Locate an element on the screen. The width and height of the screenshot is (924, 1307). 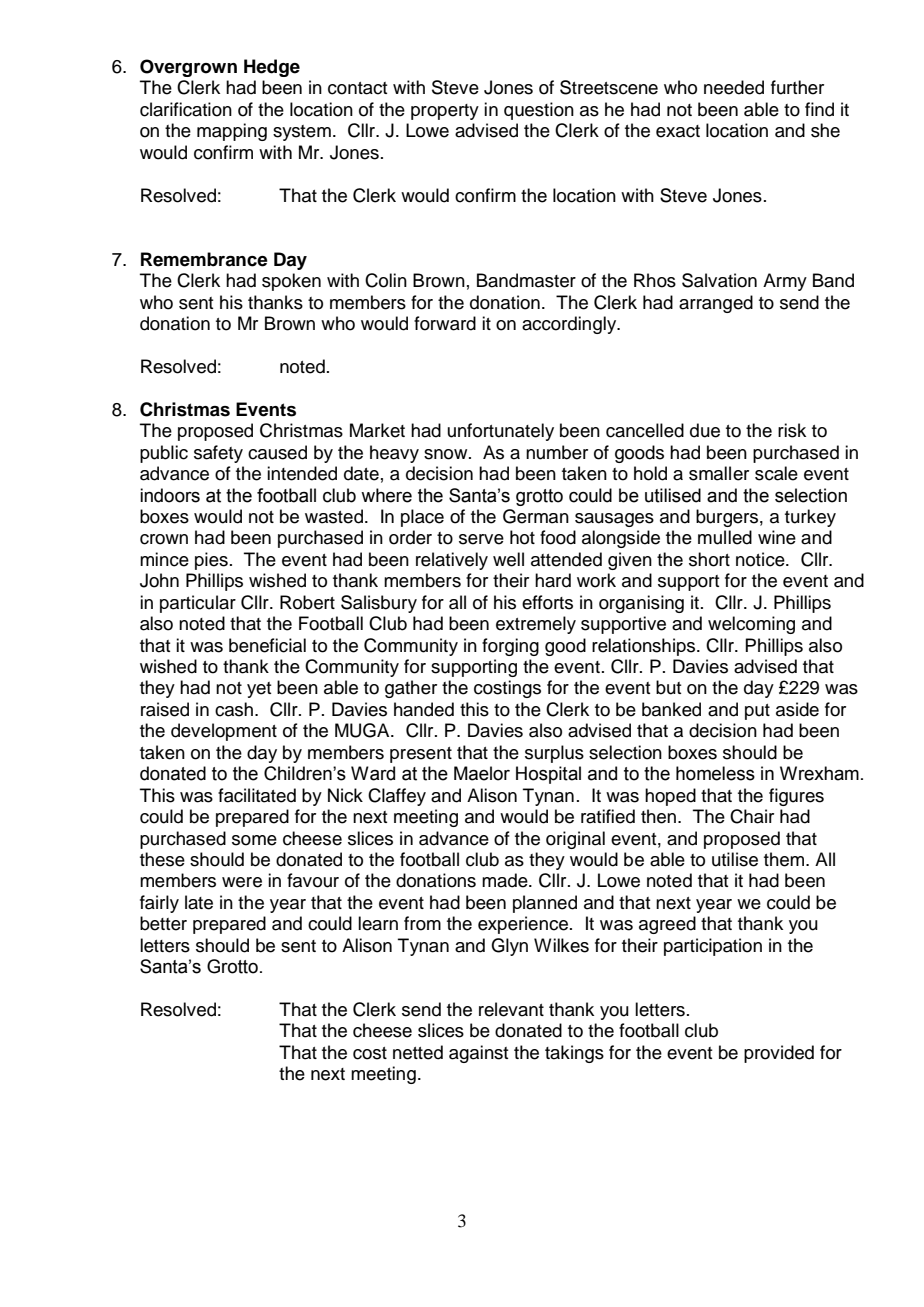
well is located at coordinates (508, 559).
